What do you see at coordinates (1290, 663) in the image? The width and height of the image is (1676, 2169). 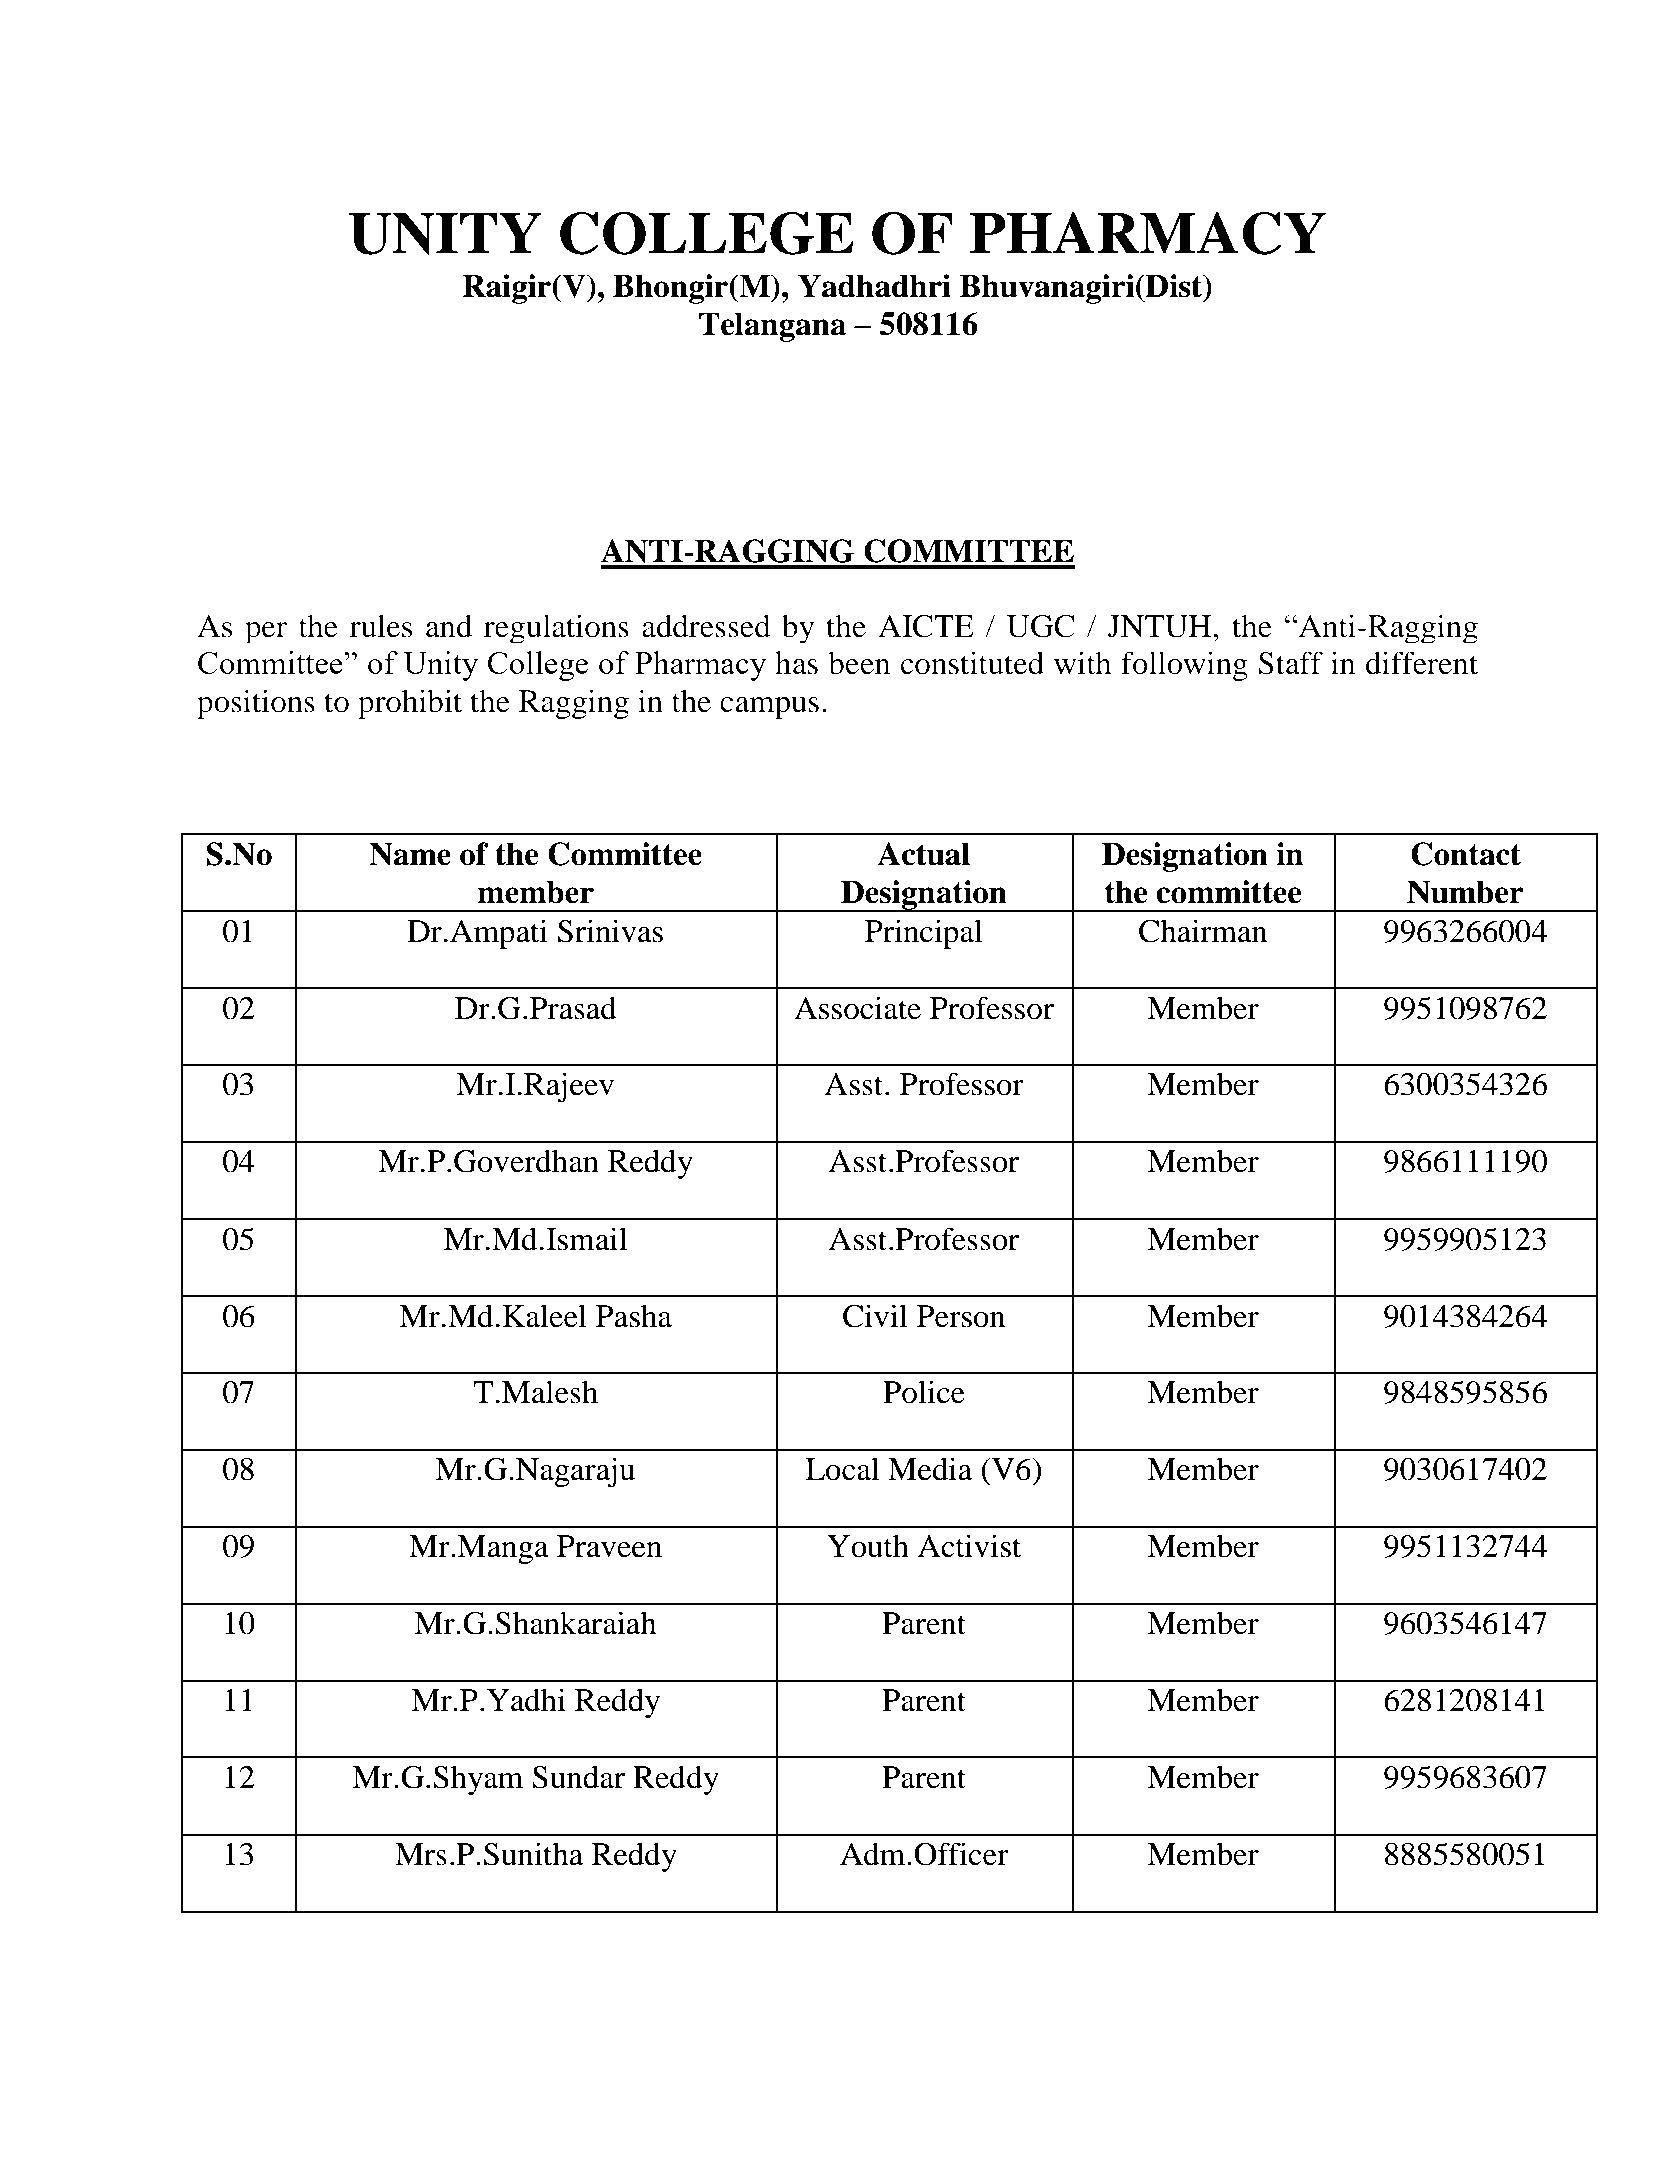 I see `Staff` at bounding box center [1290, 663].
